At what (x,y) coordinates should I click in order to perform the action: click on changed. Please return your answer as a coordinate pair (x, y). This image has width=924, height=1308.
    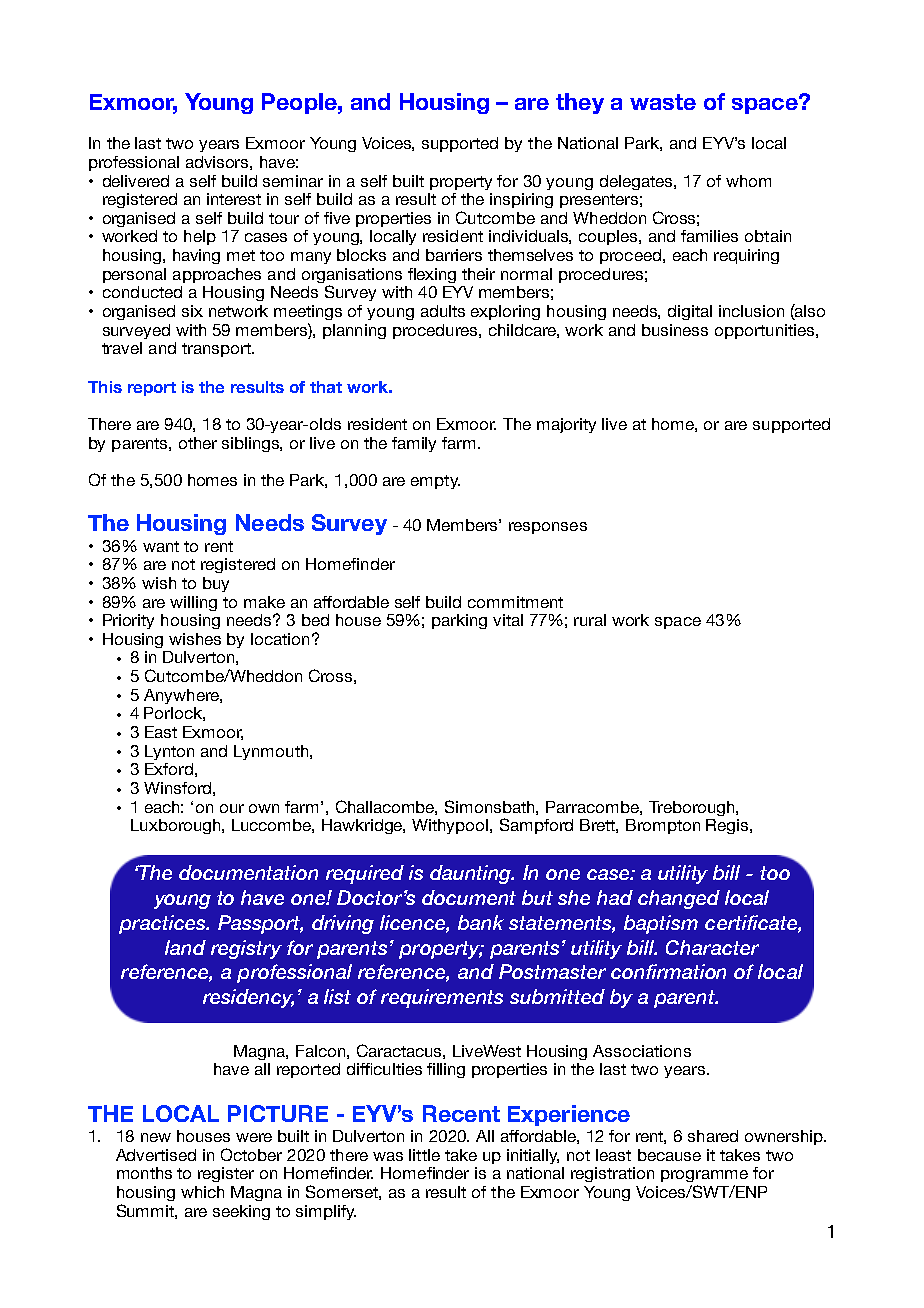
    Looking at the image, I should click on (679, 899).
